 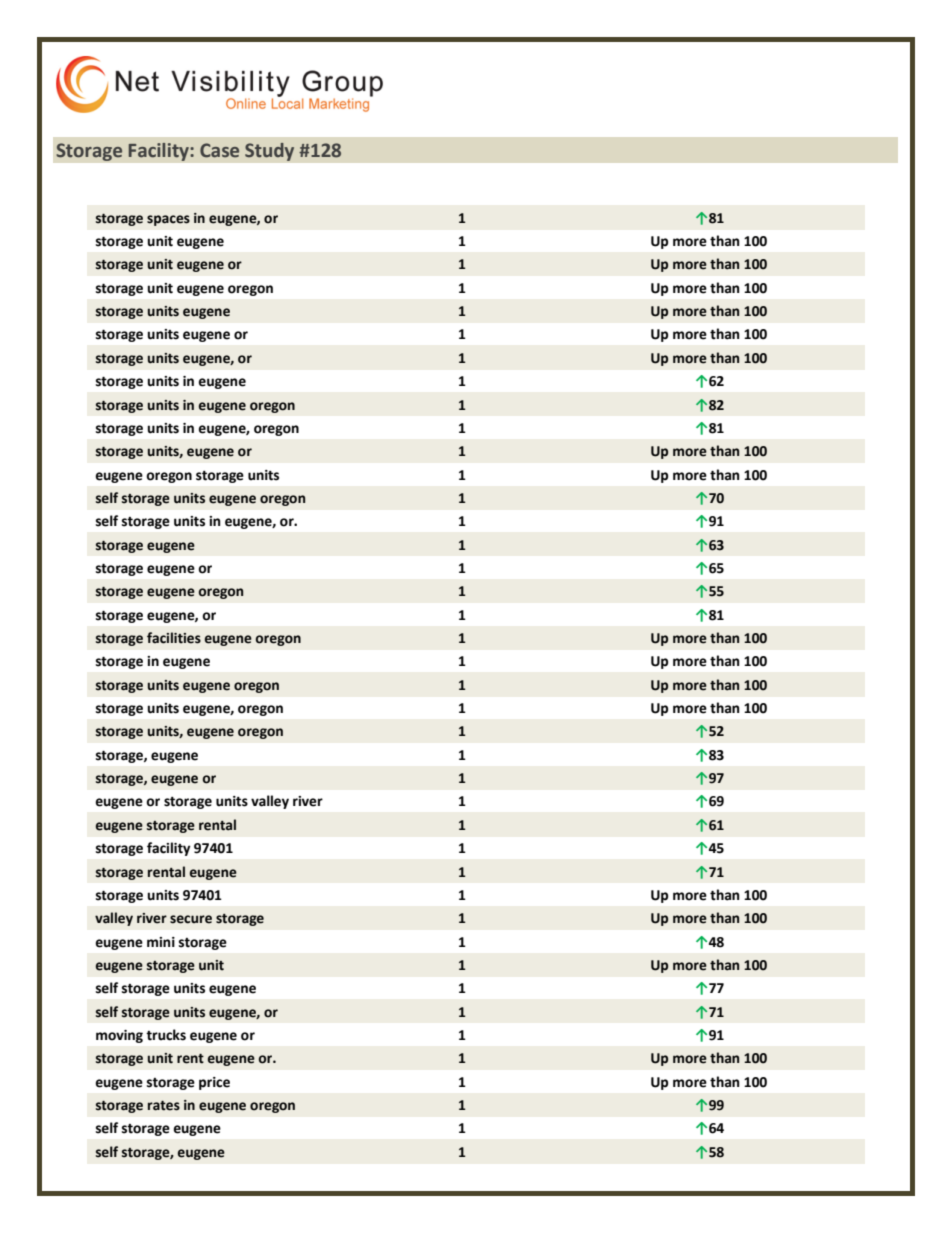 I want to click on facilities, so click(x=174, y=638).
